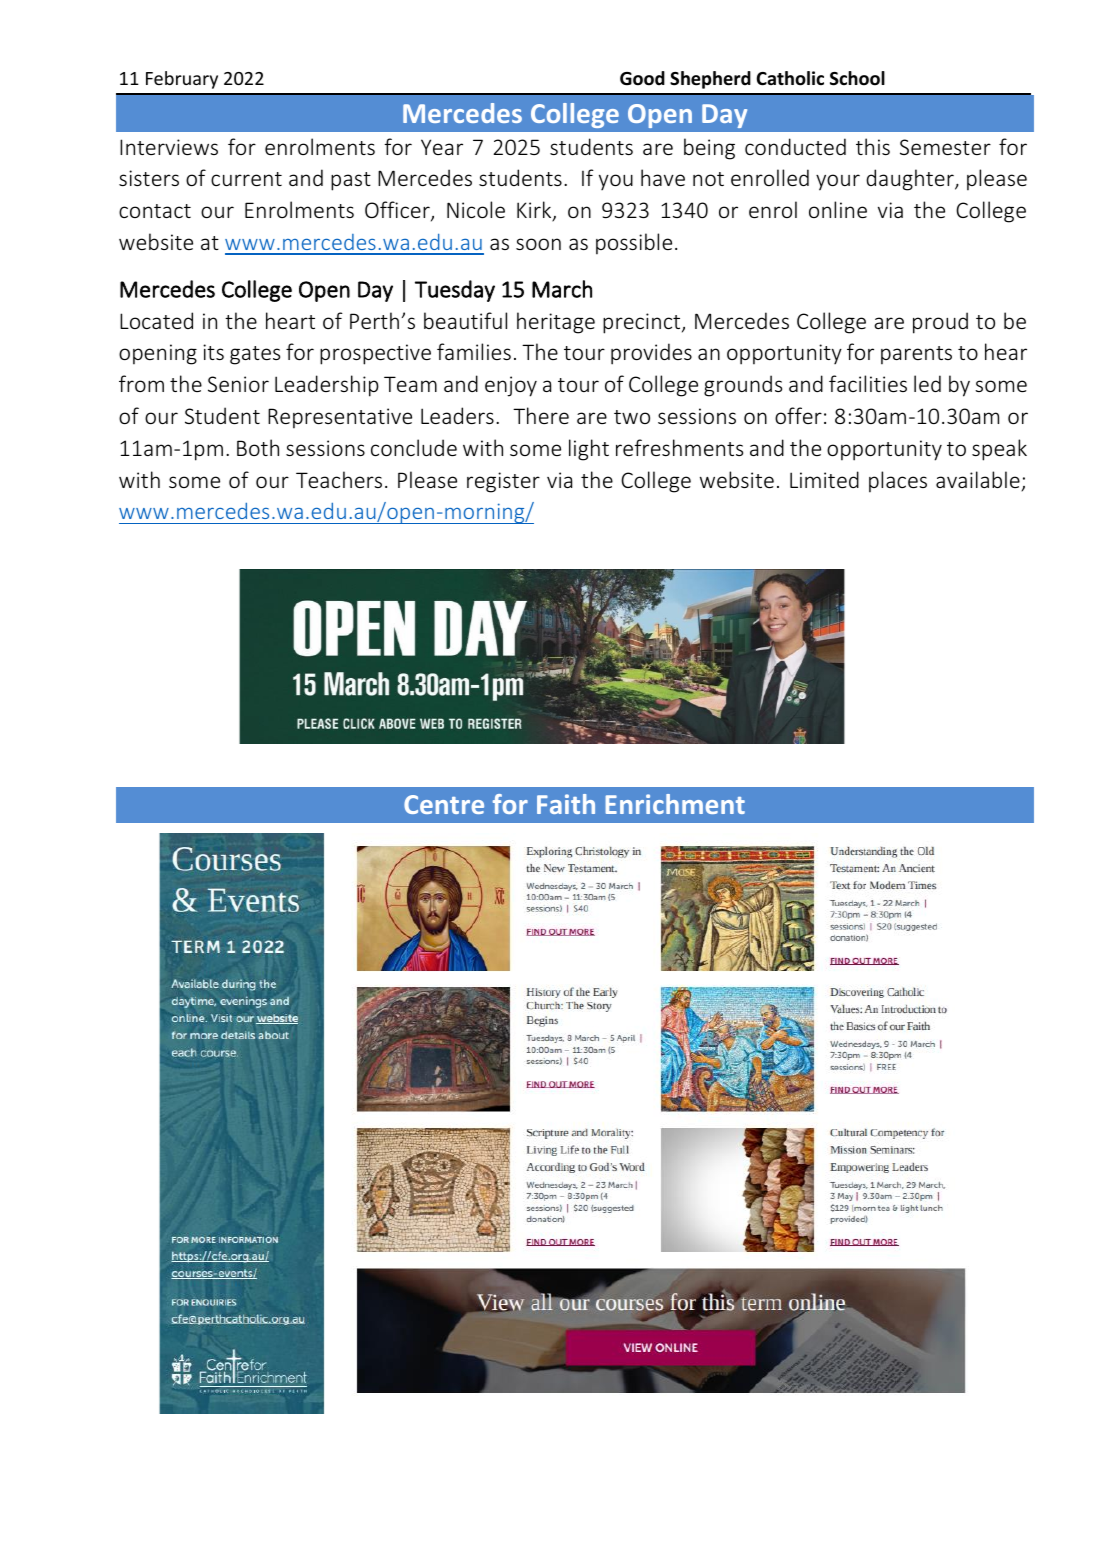  Describe the element at coordinates (444, 804) in the image. I see `Centre` at that location.
